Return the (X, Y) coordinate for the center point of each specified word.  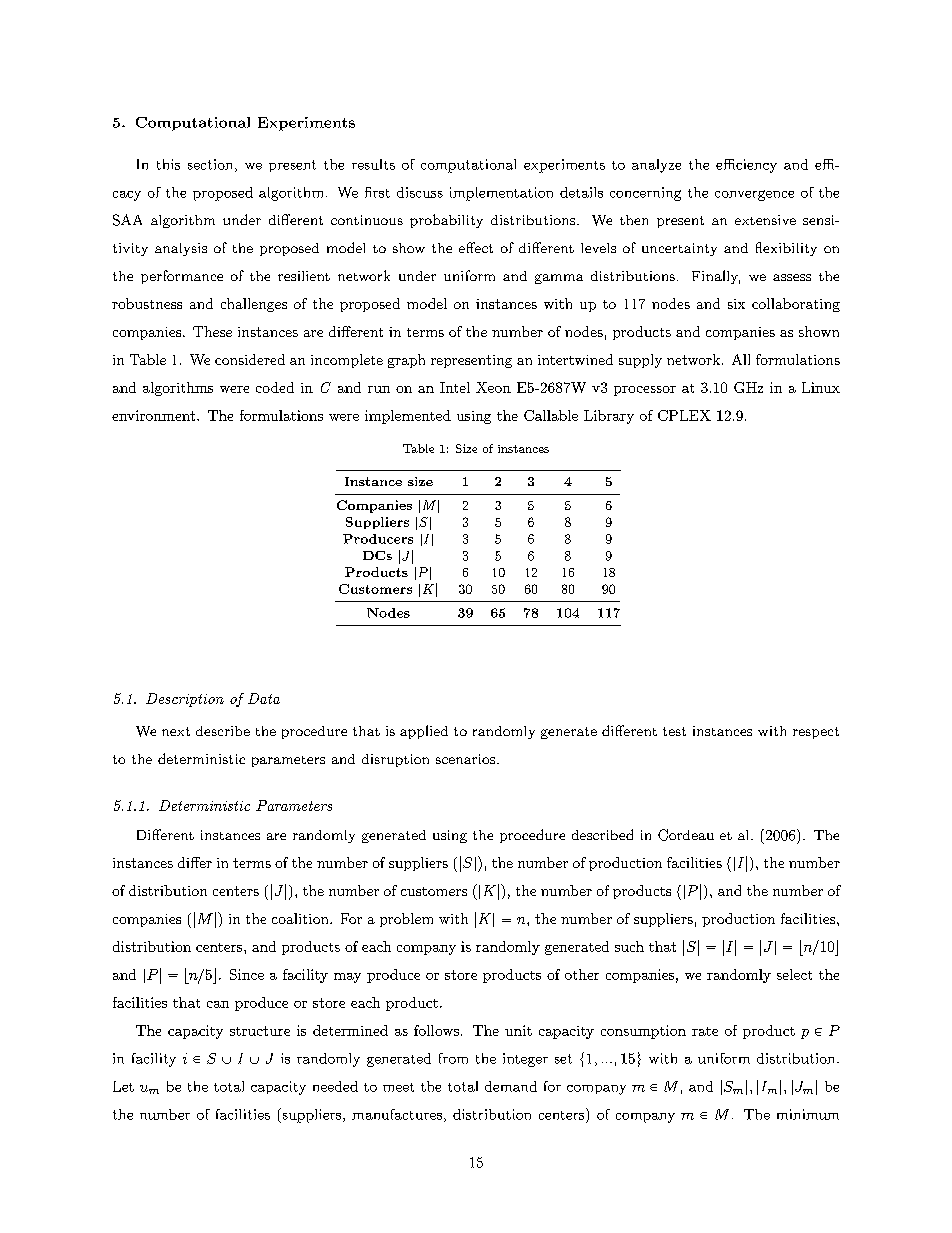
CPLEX (684, 415)
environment (153, 415)
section (212, 165)
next (176, 731)
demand (511, 1086)
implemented (408, 417)
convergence (754, 195)
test (674, 731)
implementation (501, 194)
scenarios (465, 759)
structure (260, 1031)
